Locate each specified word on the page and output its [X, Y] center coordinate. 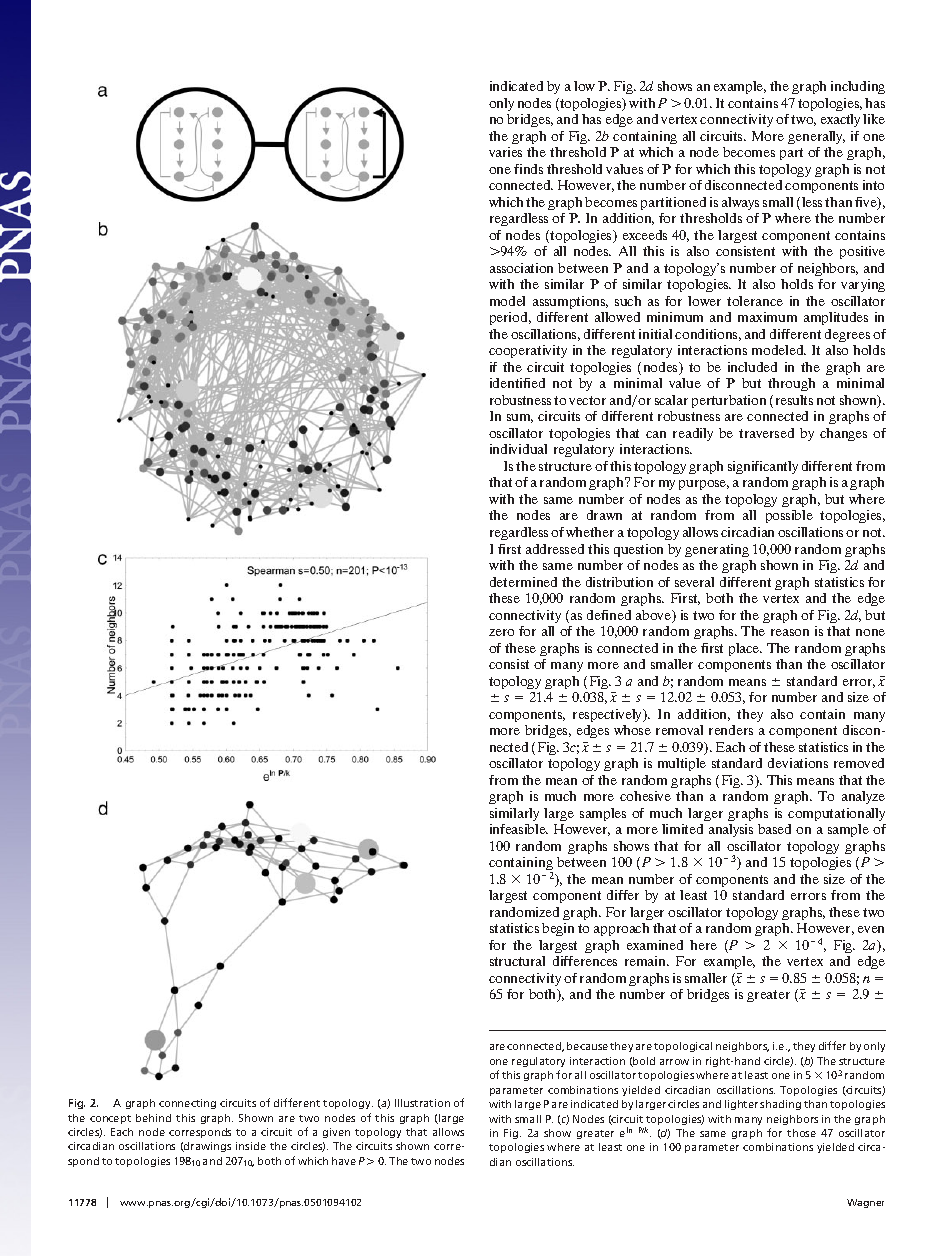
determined [523, 582]
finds [528, 169]
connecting [187, 1104]
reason [790, 632]
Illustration [422, 1103]
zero [501, 632]
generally [816, 137]
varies [505, 152]
